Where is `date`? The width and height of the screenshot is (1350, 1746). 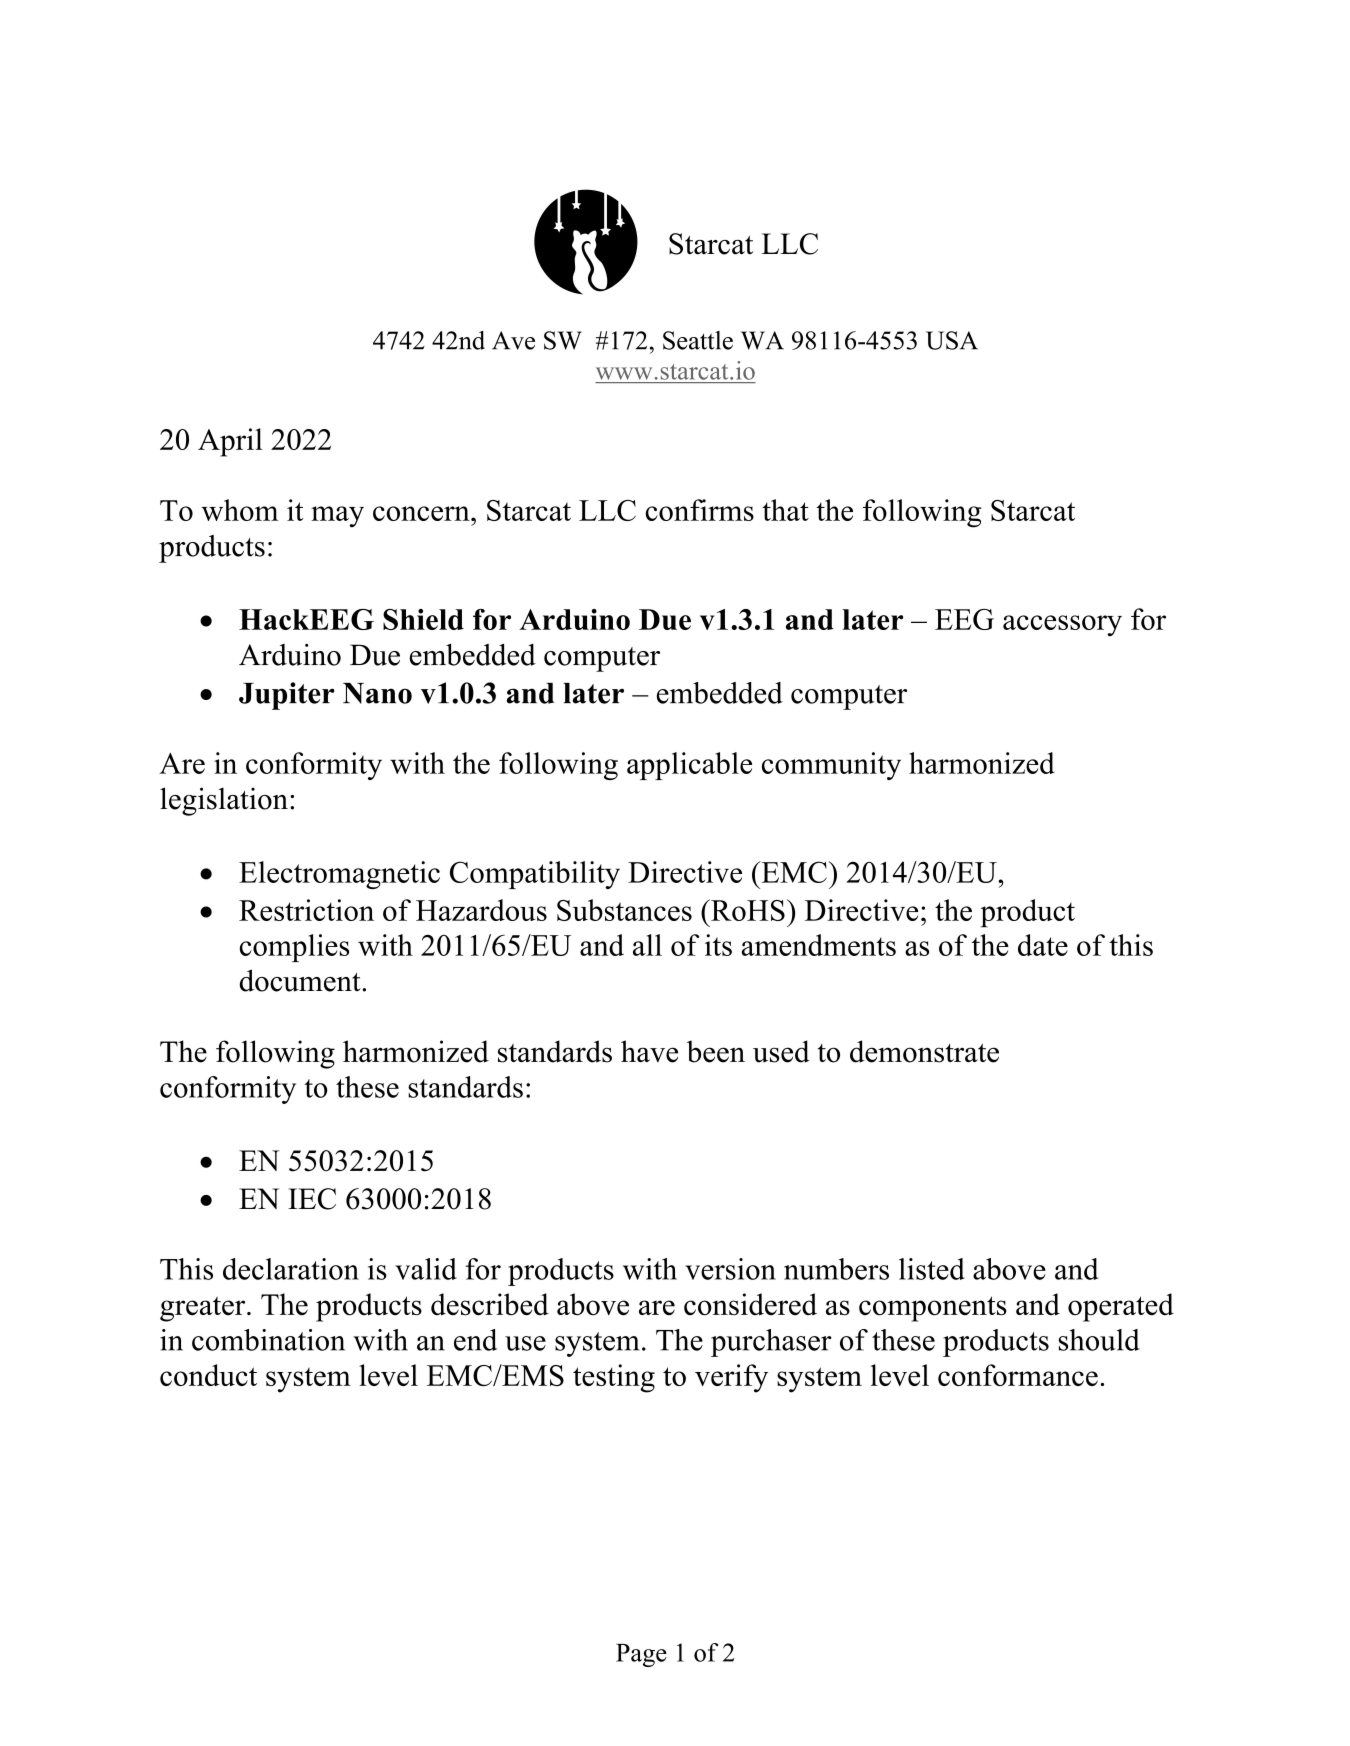
date is located at coordinates (1043, 945).
